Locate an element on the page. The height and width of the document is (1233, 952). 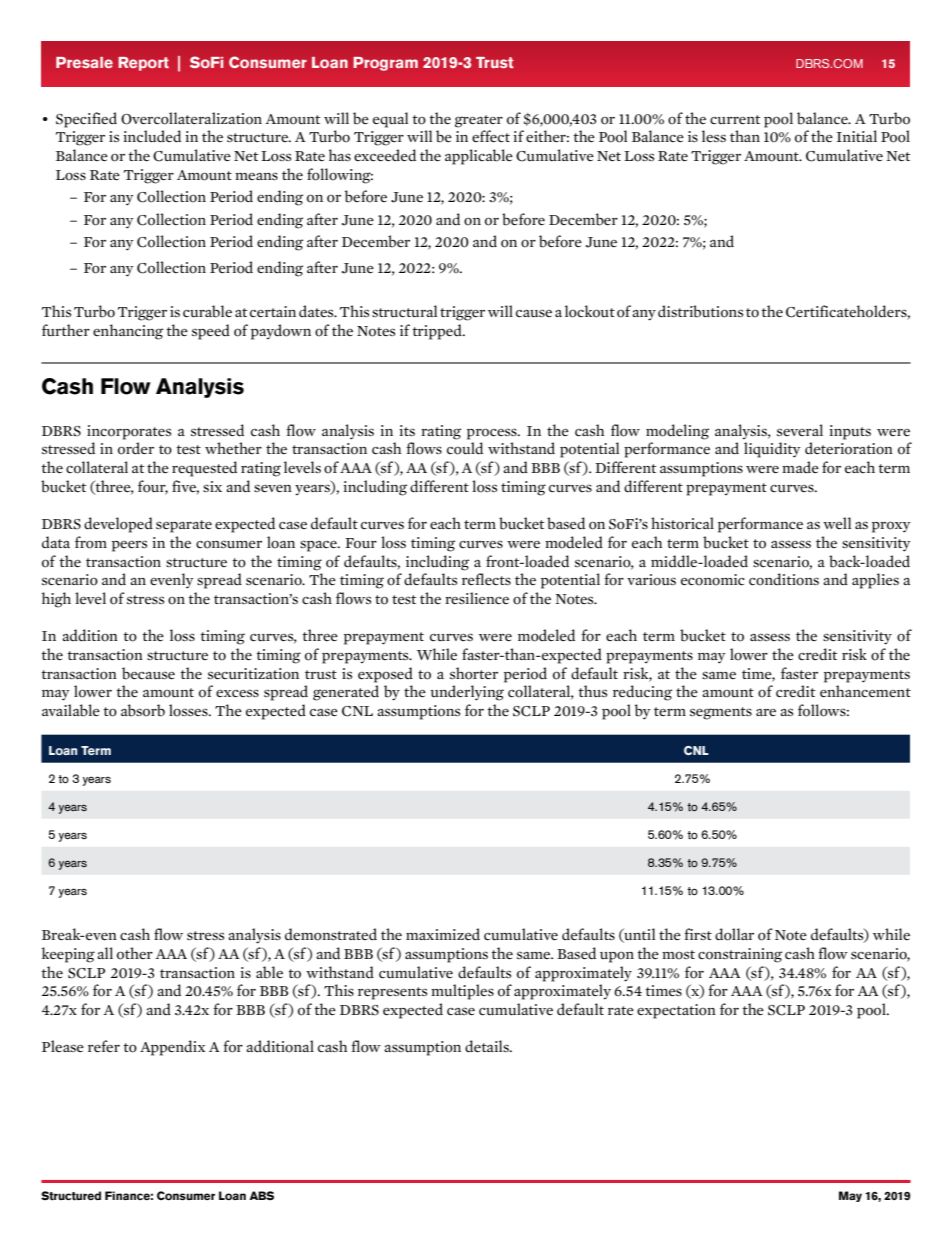
greater is located at coordinates (479, 121).
